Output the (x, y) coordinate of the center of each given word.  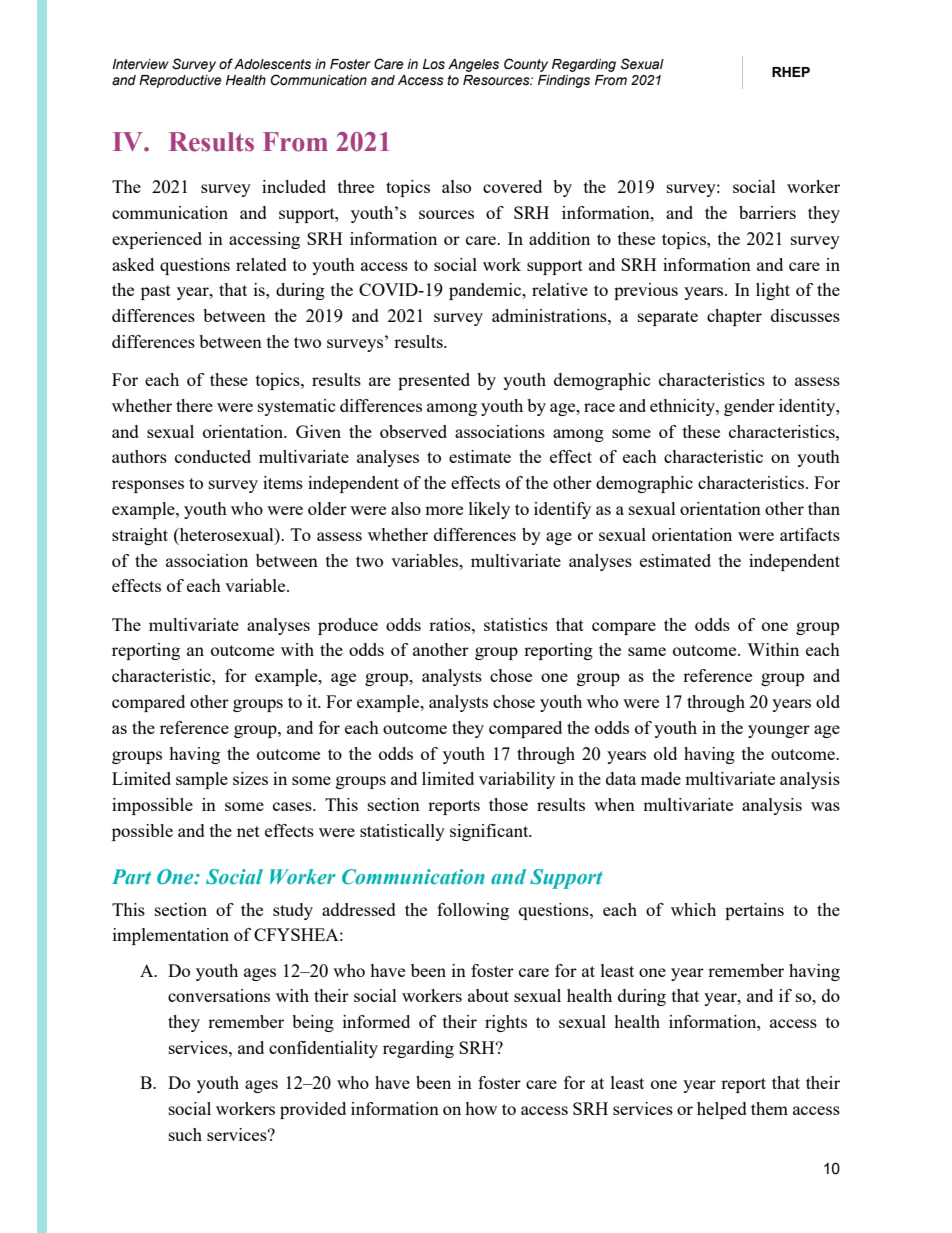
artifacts (810, 534)
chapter (734, 317)
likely (489, 510)
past (156, 292)
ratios (451, 624)
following (473, 911)
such (185, 1134)
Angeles (473, 65)
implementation (171, 936)
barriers (767, 212)
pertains (754, 911)
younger (779, 731)
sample (202, 780)
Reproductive (180, 81)
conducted (213, 456)
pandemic (486, 291)
